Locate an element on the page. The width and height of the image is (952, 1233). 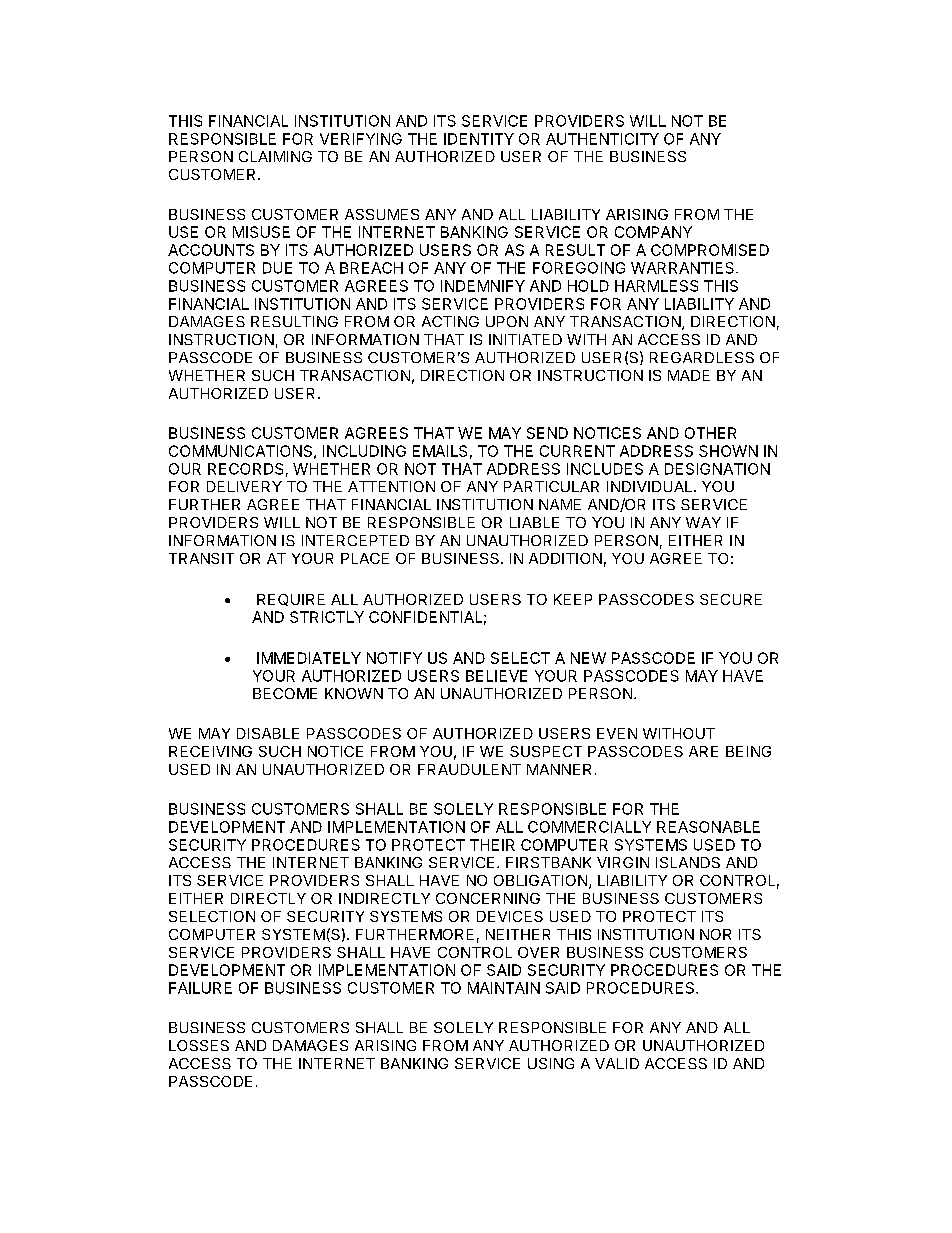
COMPANY is located at coordinates (653, 232).
